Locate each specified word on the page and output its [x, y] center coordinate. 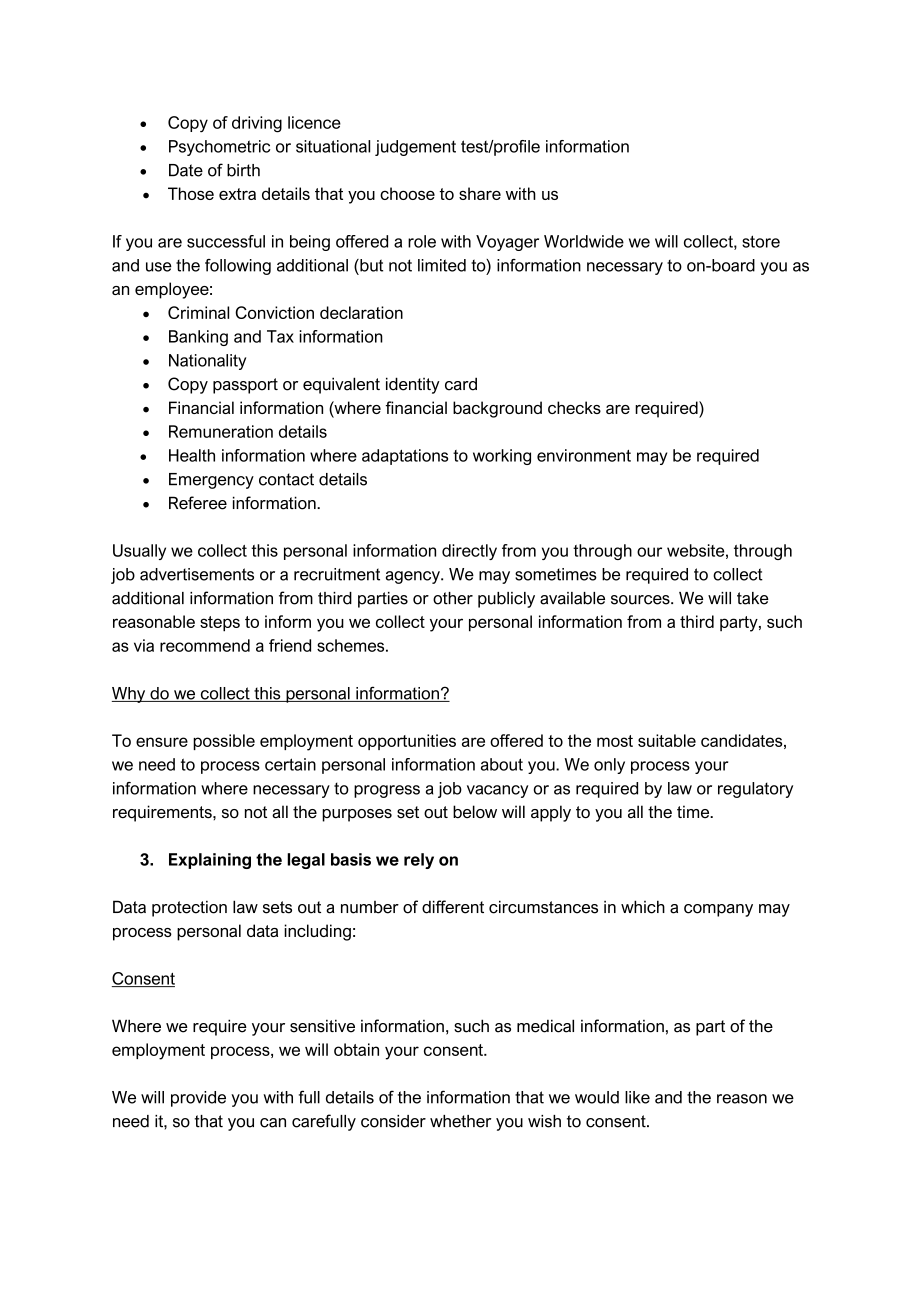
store [761, 241]
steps [220, 624]
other [453, 598]
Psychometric [219, 148]
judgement [415, 148]
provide [198, 1099]
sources [641, 600]
